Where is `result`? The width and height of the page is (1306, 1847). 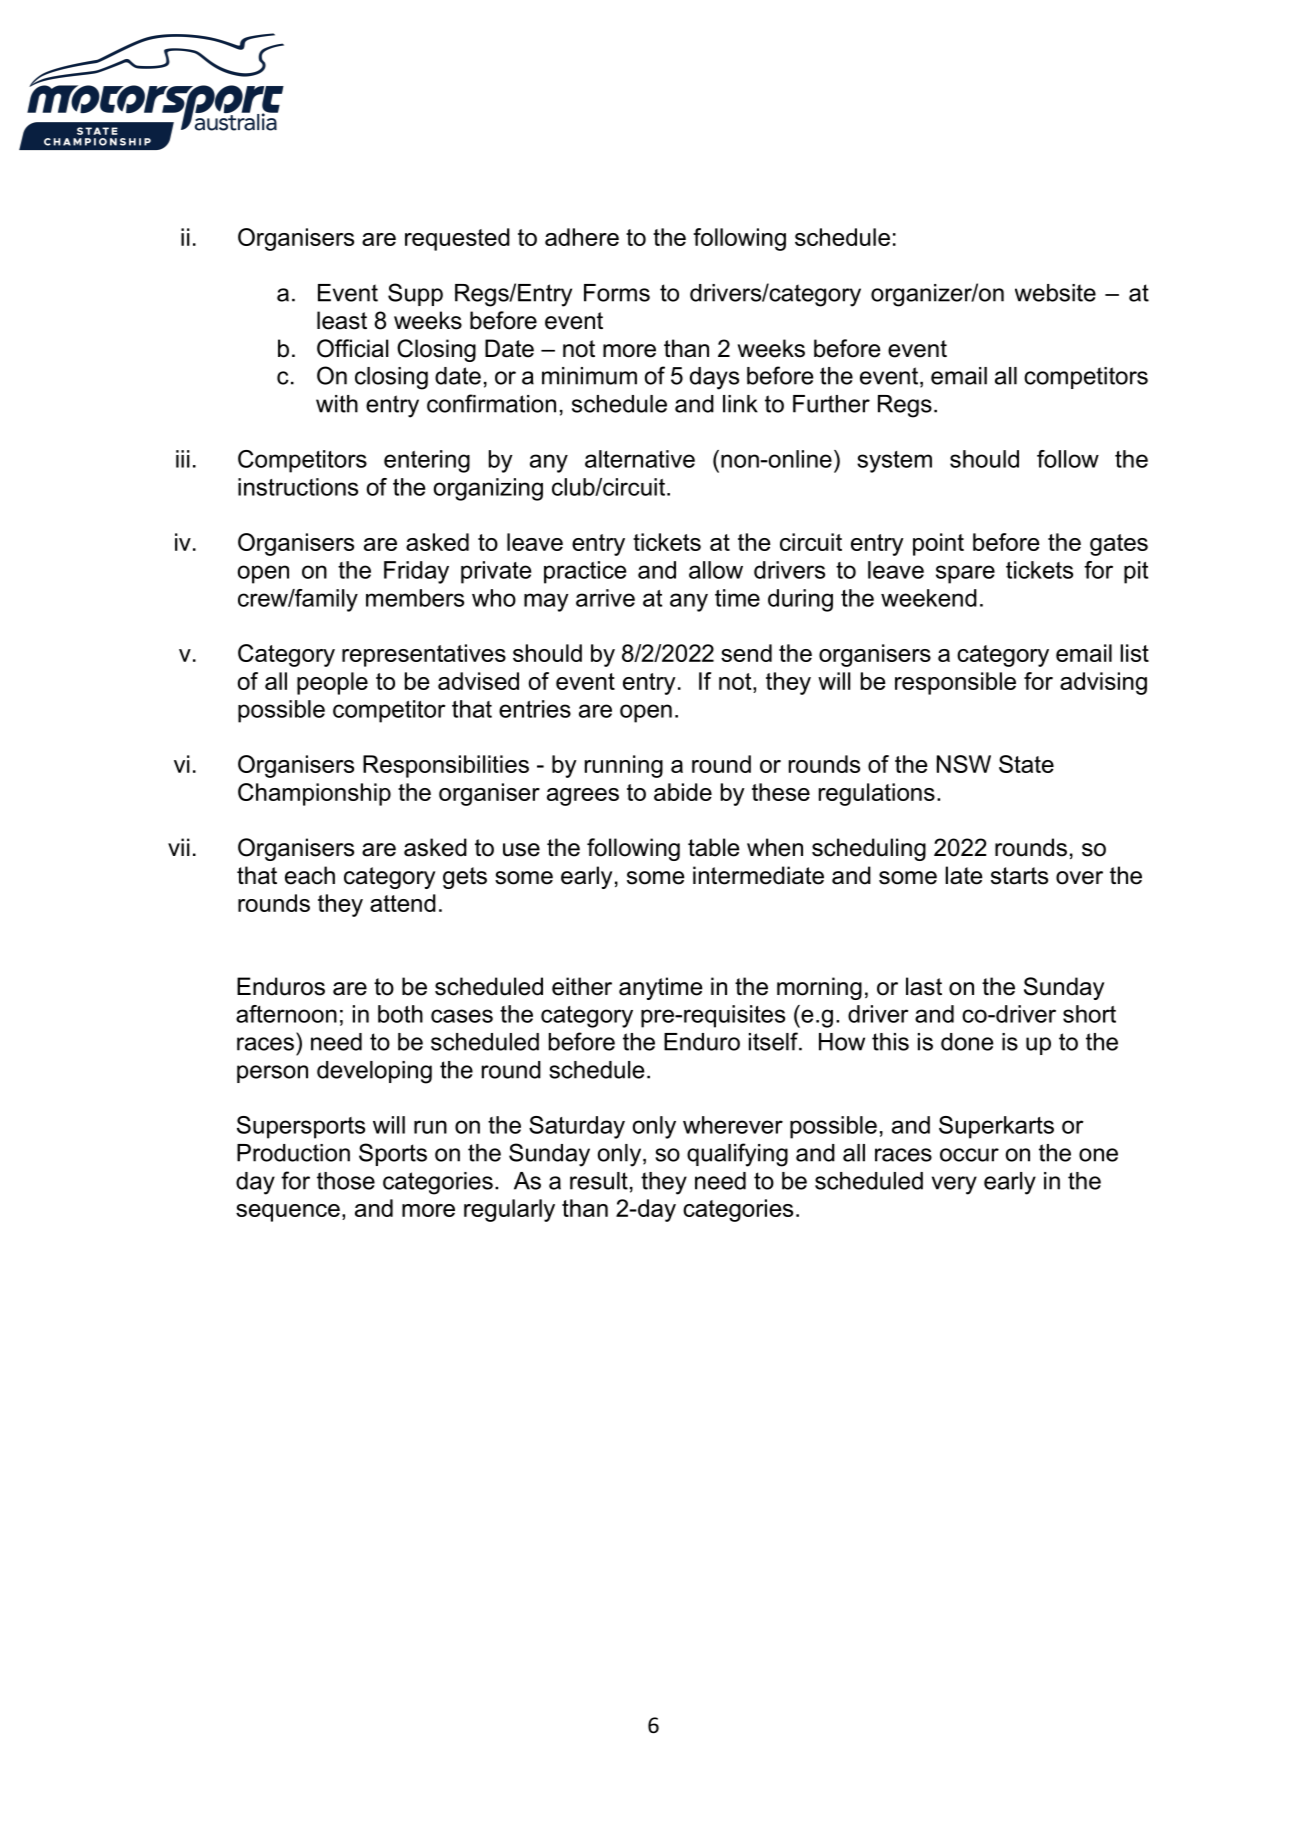 result is located at coordinates (599, 1181).
